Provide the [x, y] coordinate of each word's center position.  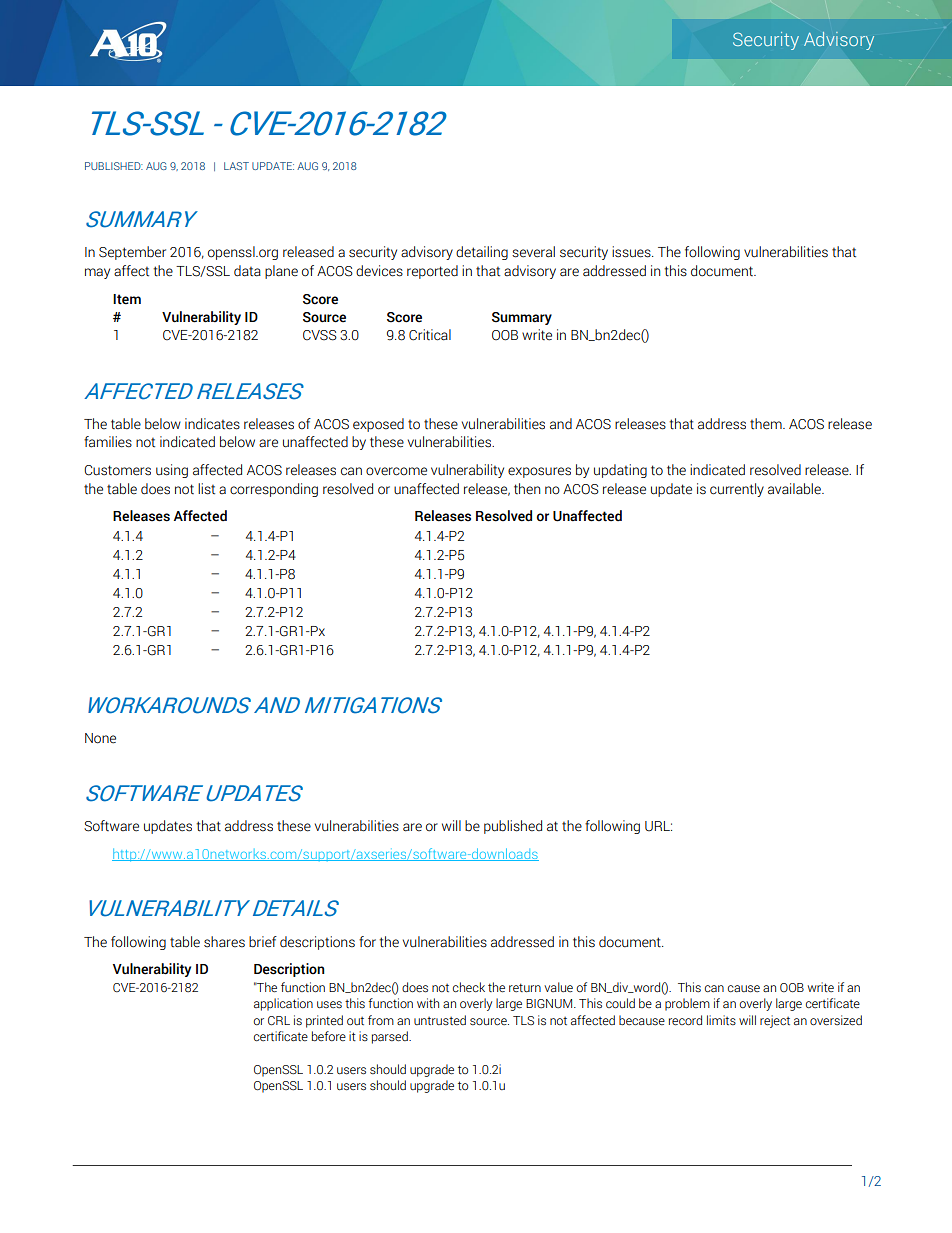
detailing [482, 253]
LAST [236, 166]
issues [632, 252]
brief [263, 942]
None [100, 738]
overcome [396, 471]
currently [737, 490]
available [795, 489]
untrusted [440, 1020]
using [172, 471]
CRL [279, 1021]
